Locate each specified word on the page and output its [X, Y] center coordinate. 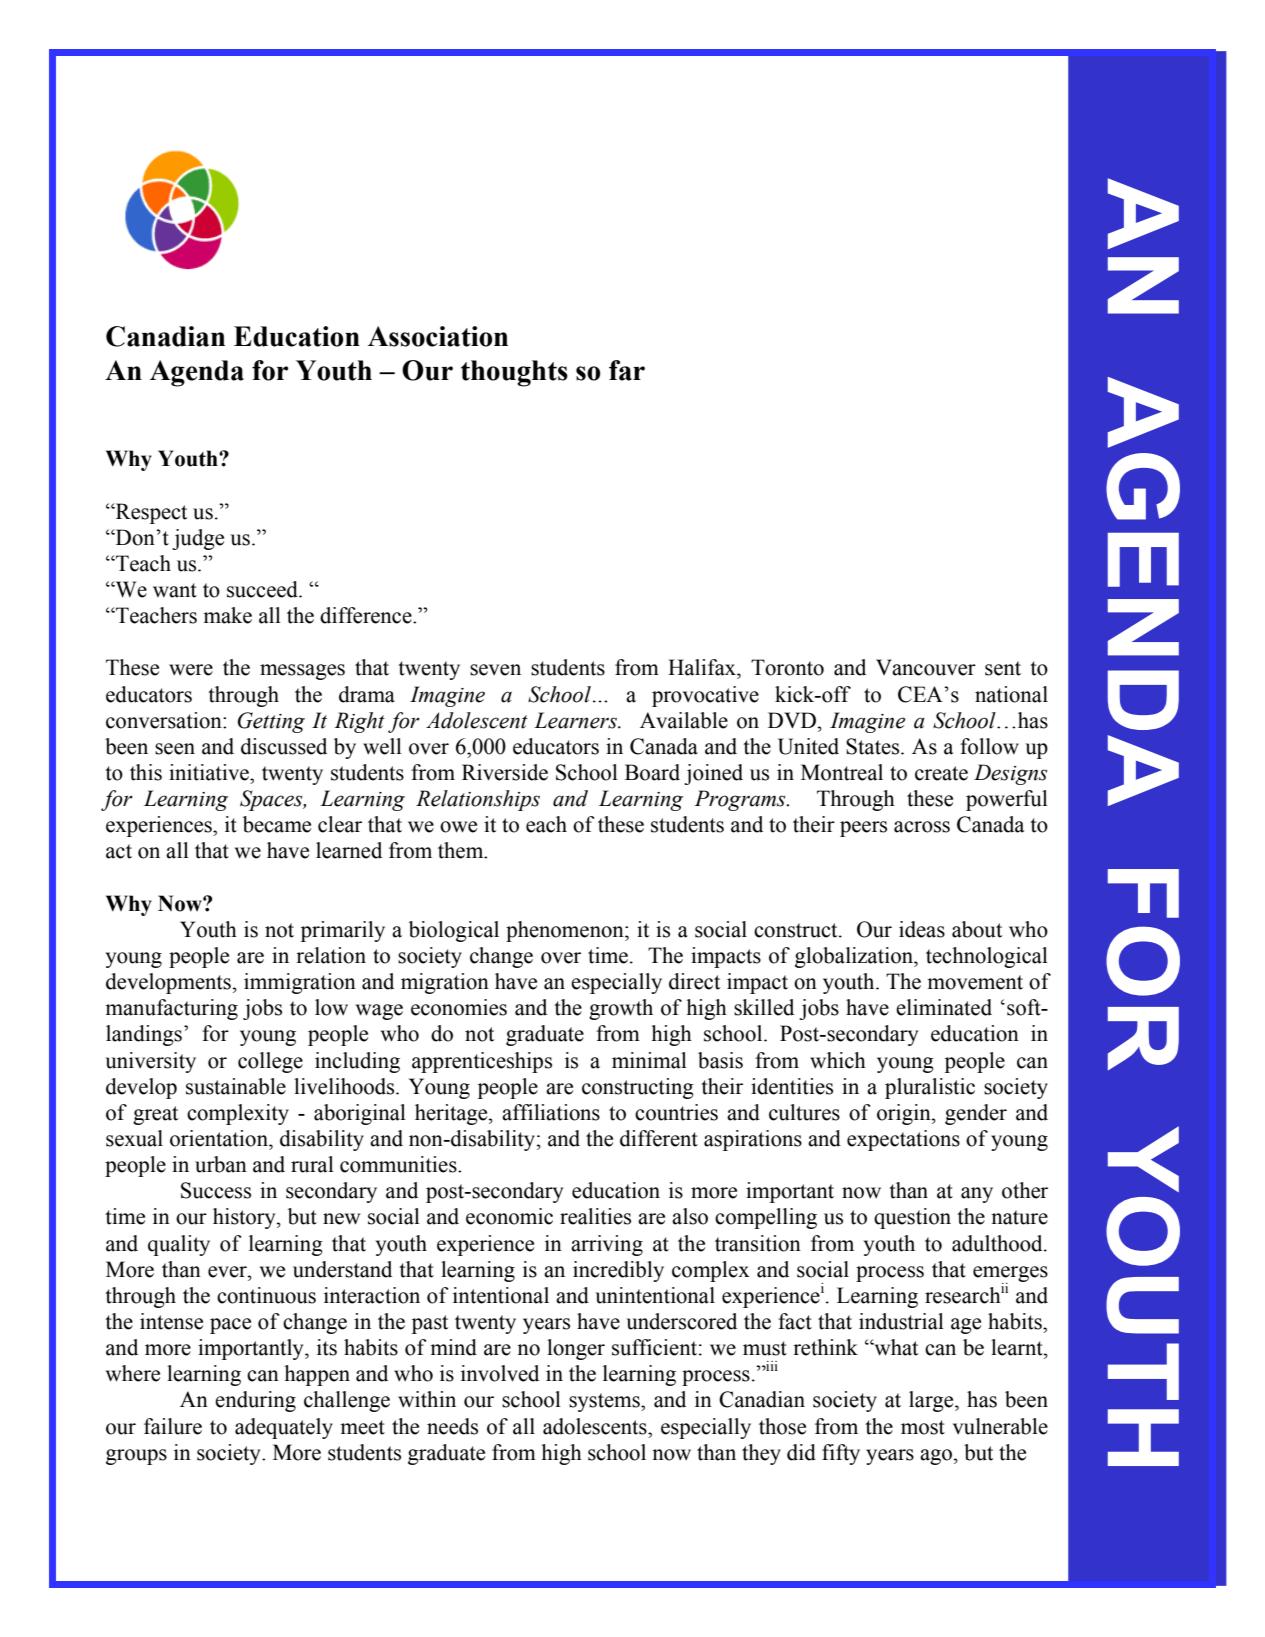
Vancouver [926, 667]
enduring [255, 1401]
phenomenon [566, 931]
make [227, 615]
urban [221, 1164]
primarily [343, 931]
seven [495, 670]
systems [605, 1402]
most [923, 1427]
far [627, 370]
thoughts [514, 373]
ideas [922, 929]
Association [438, 336]
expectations [903, 1140]
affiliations [551, 1112]
